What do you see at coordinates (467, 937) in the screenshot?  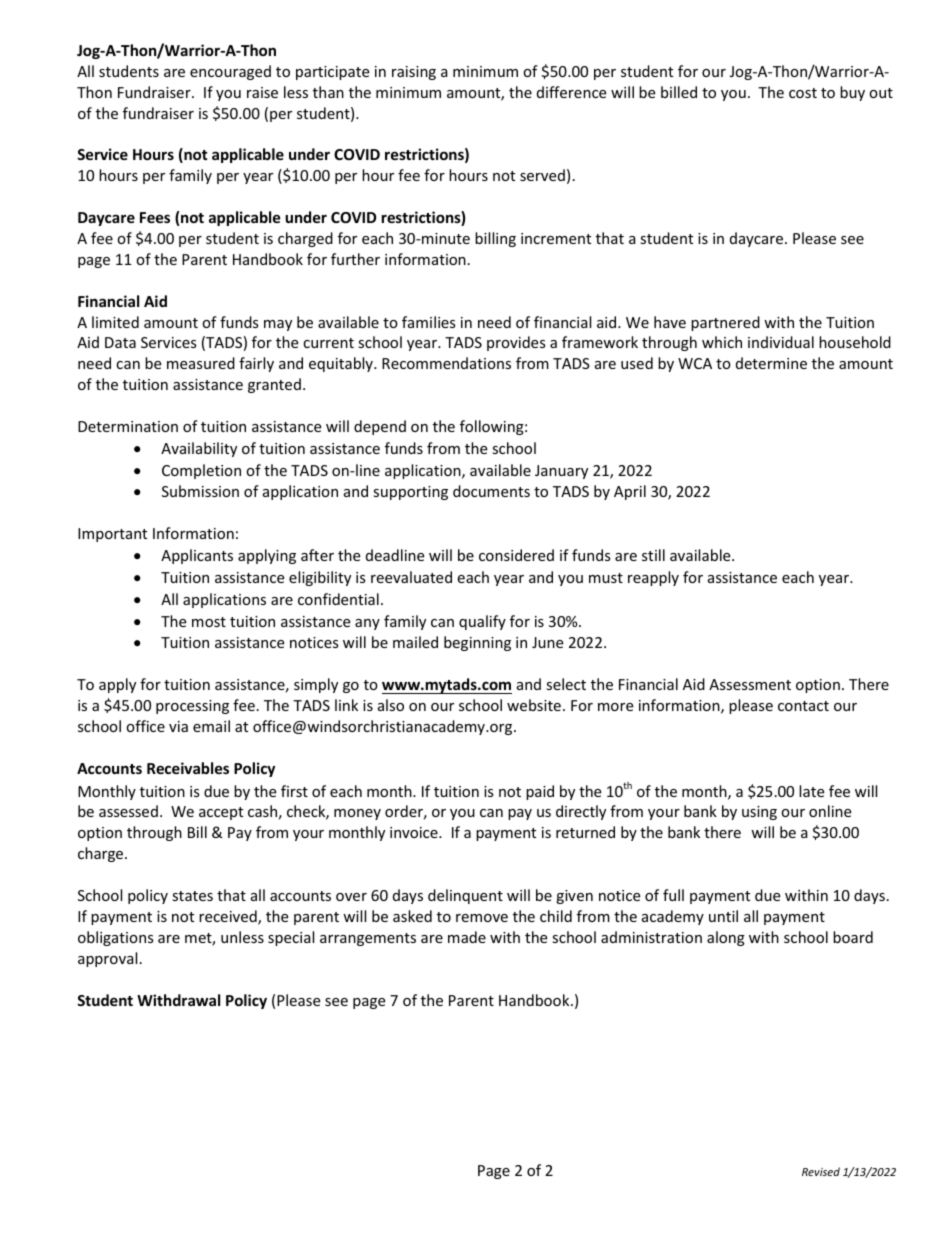 I see `made` at bounding box center [467, 937].
